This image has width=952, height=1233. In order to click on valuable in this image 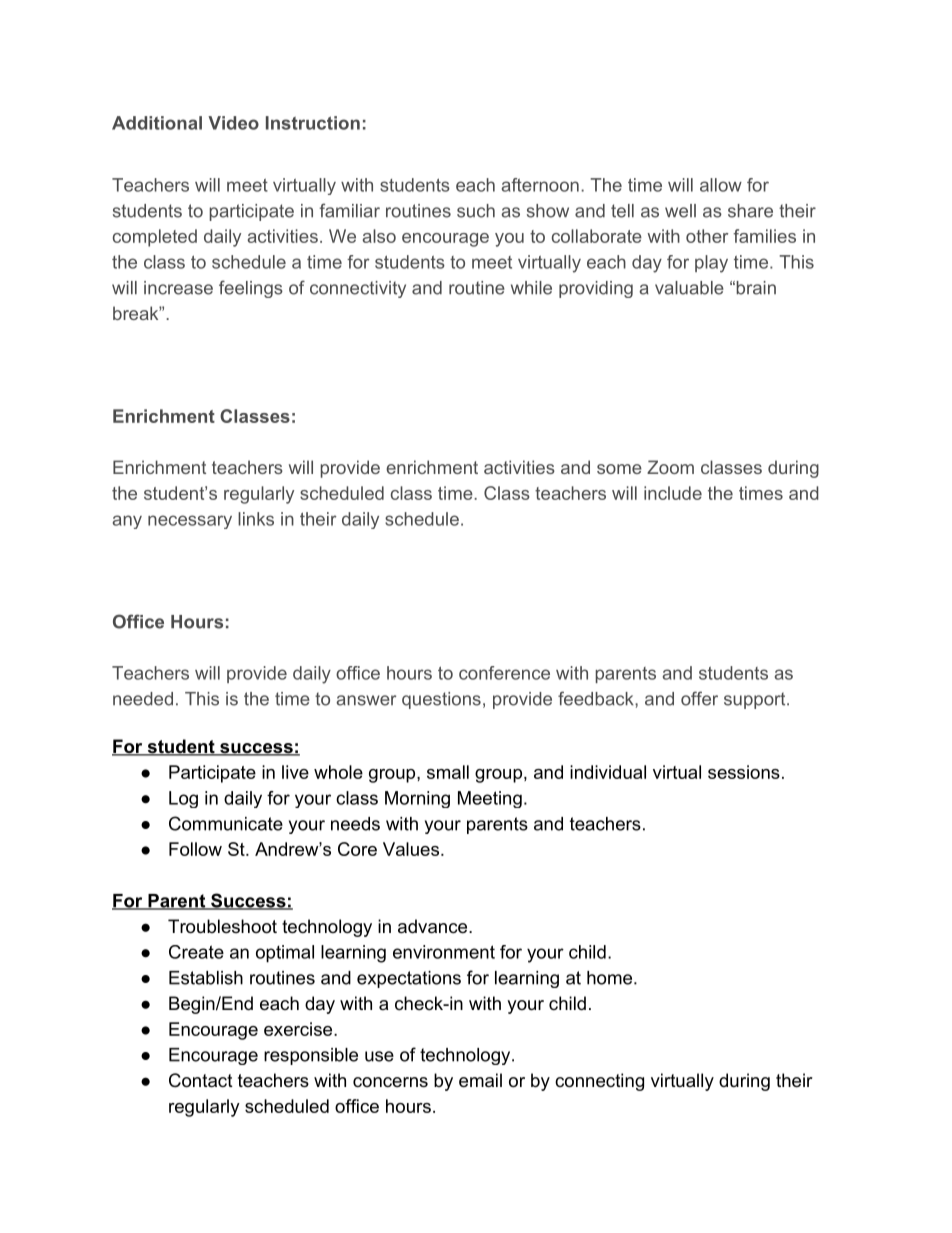, I will do `click(689, 288)`.
